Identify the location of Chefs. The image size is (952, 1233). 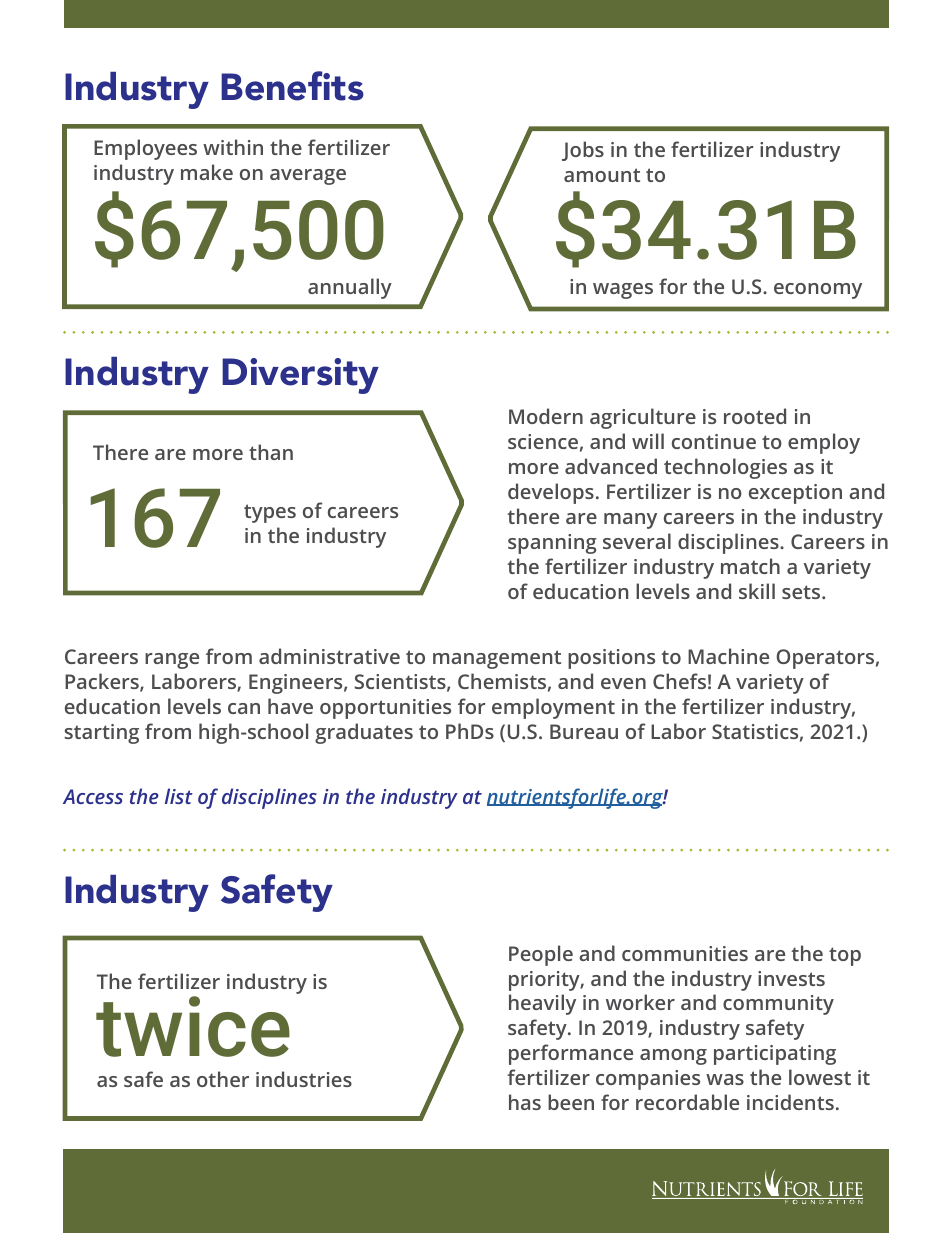
(679, 681).
